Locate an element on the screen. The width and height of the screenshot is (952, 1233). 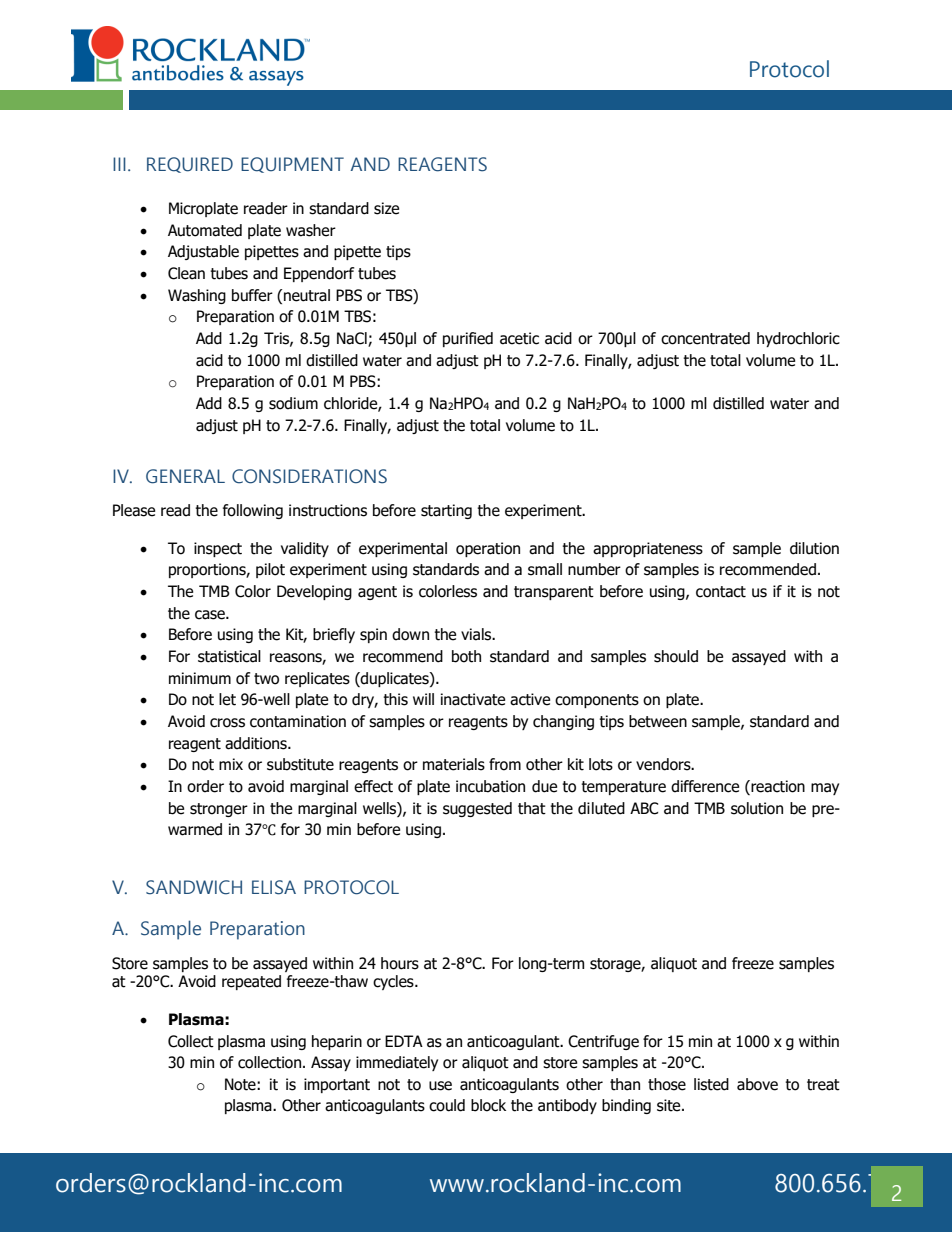
SANDWICH is located at coordinates (194, 887).
